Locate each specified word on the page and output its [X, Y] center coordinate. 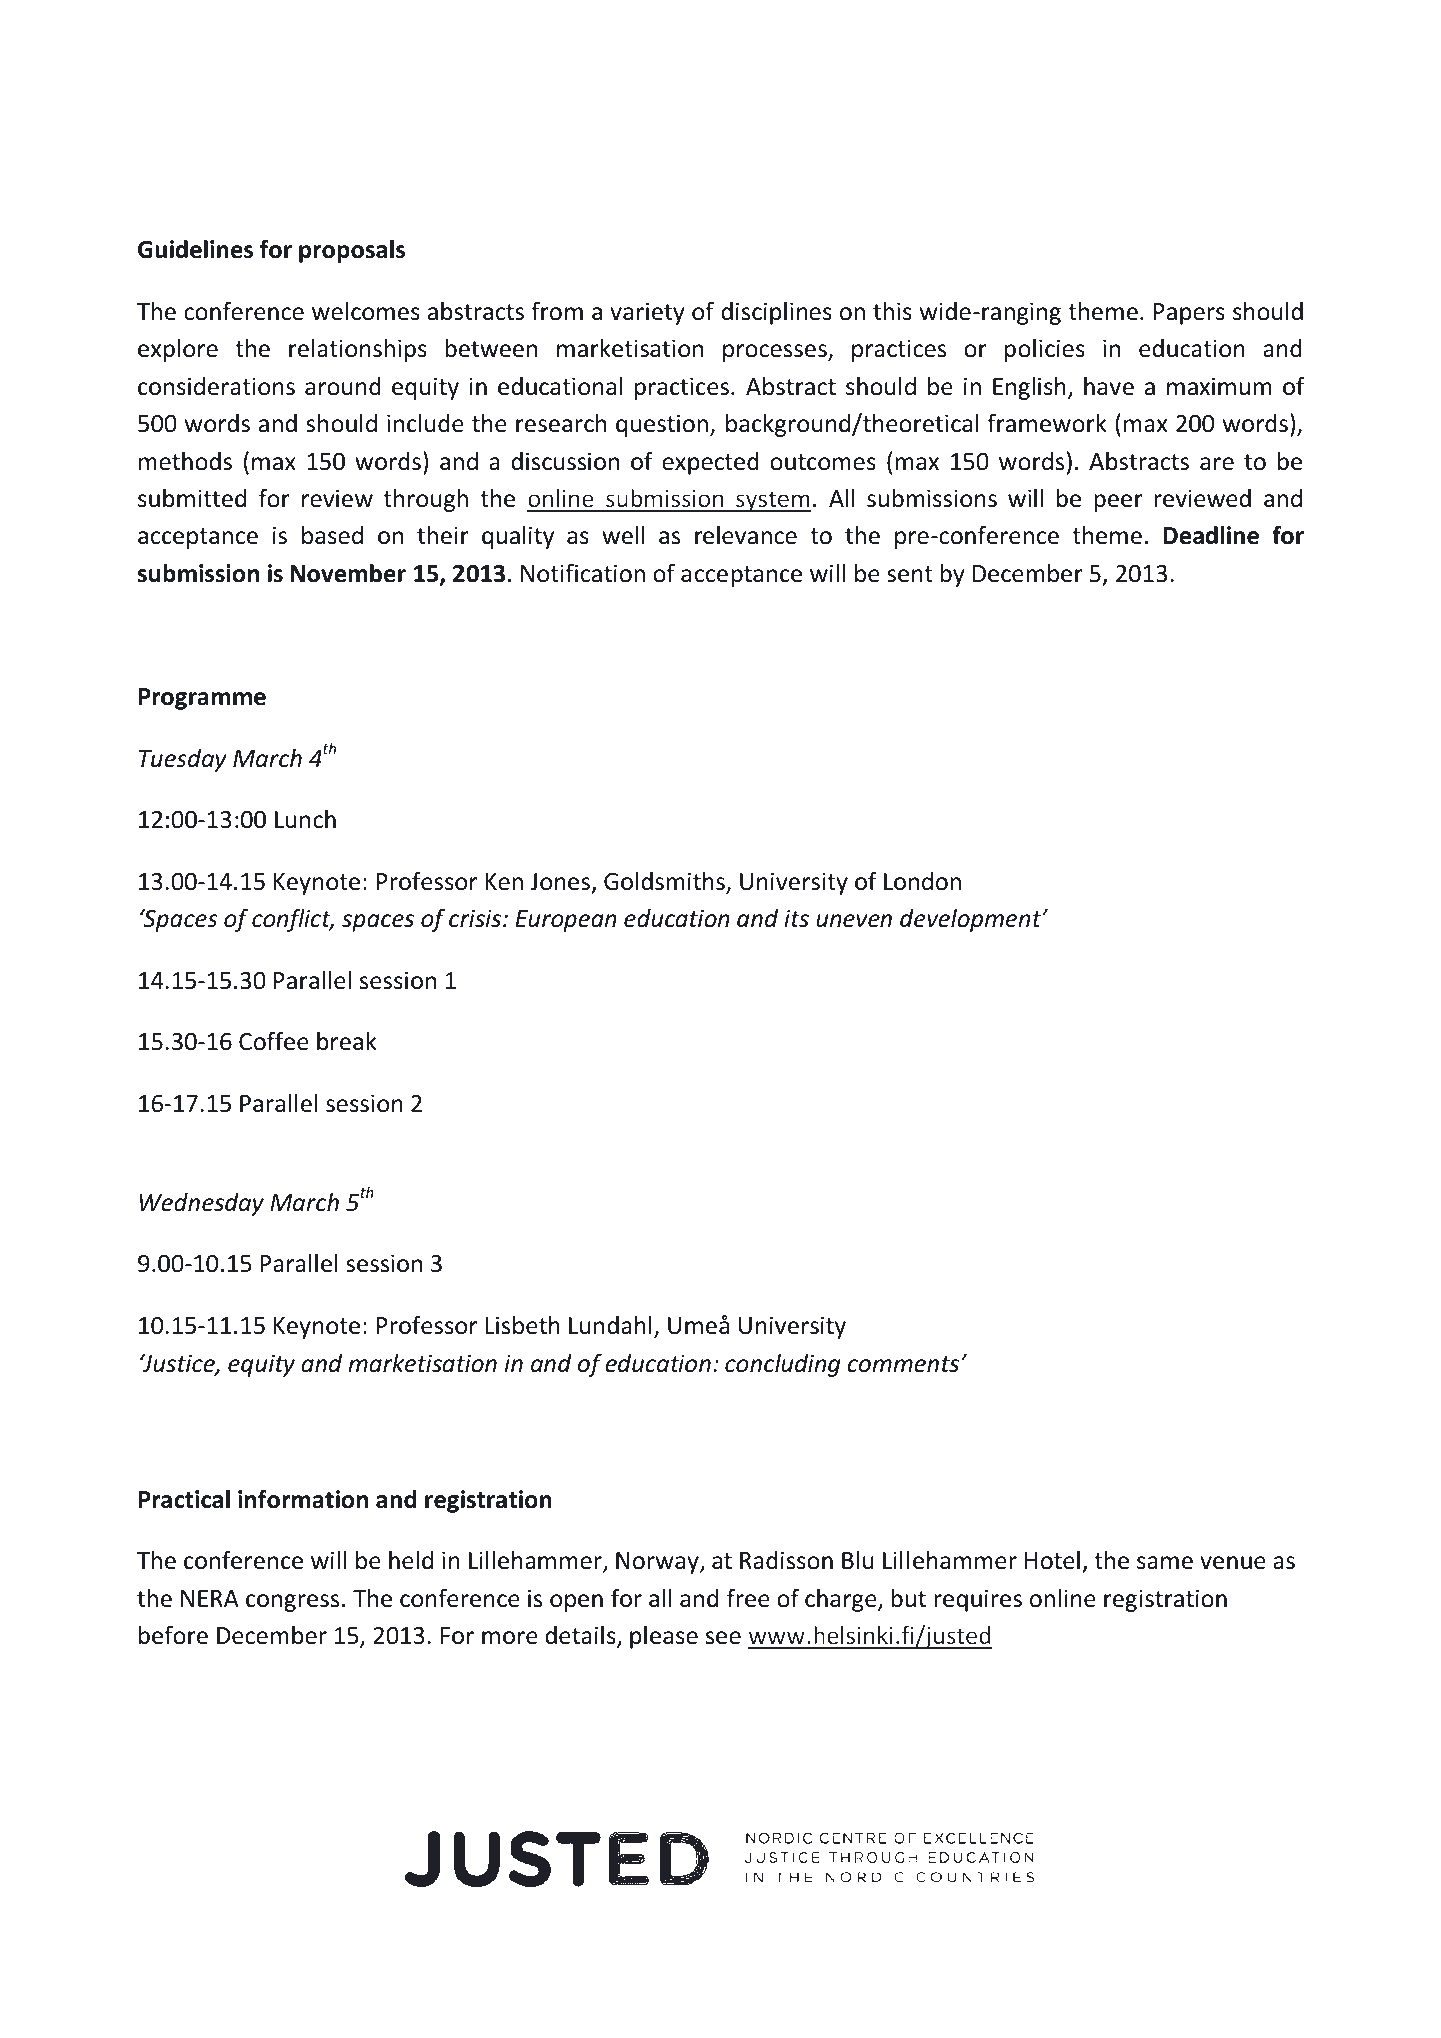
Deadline [1211, 535]
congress [292, 1603]
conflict [292, 920]
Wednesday [202, 1204]
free [748, 1598]
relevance [746, 535]
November [348, 573]
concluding [782, 1365]
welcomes [366, 311]
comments [903, 1364]
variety [647, 313]
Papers [1189, 314]
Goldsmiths [665, 882]
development [972, 920]
